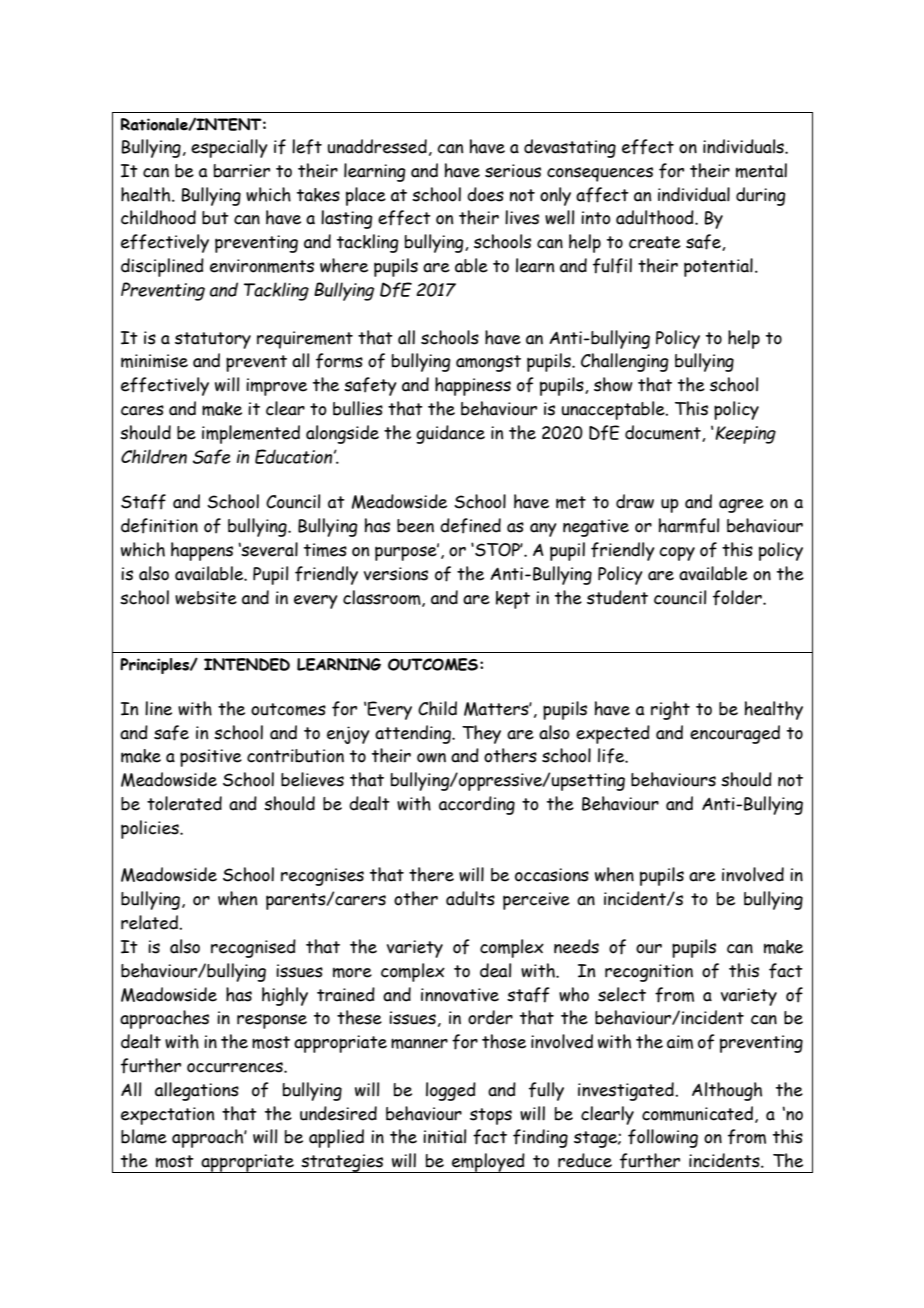  What do you see at coordinates (656, 217) in the document?
I see `adulthood` at bounding box center [656, 217].
